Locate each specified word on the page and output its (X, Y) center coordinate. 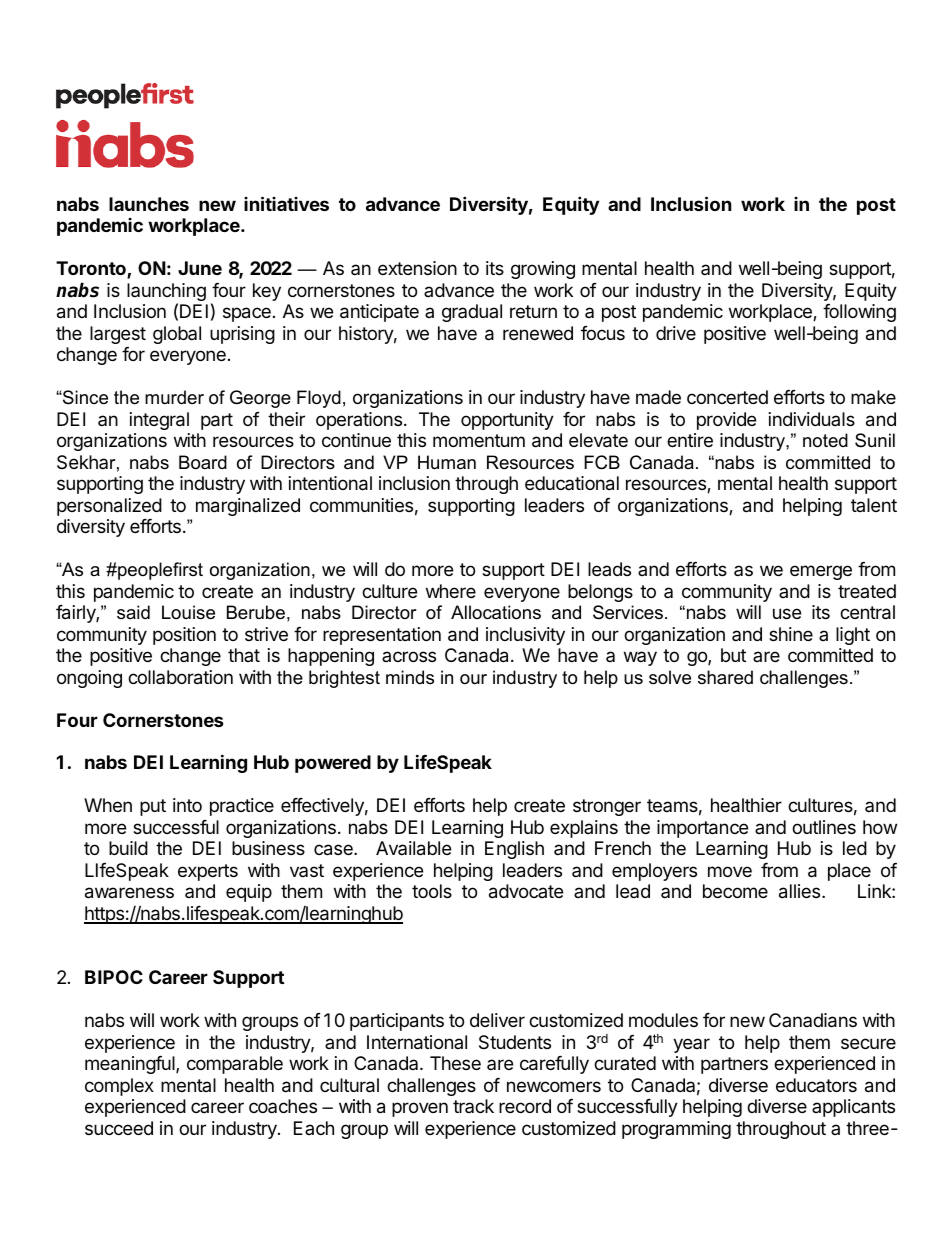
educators (816, 1085)
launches (149, 204)
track (473, 1106)
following (859, 313)
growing (543, 270)
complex (119, 1087)
